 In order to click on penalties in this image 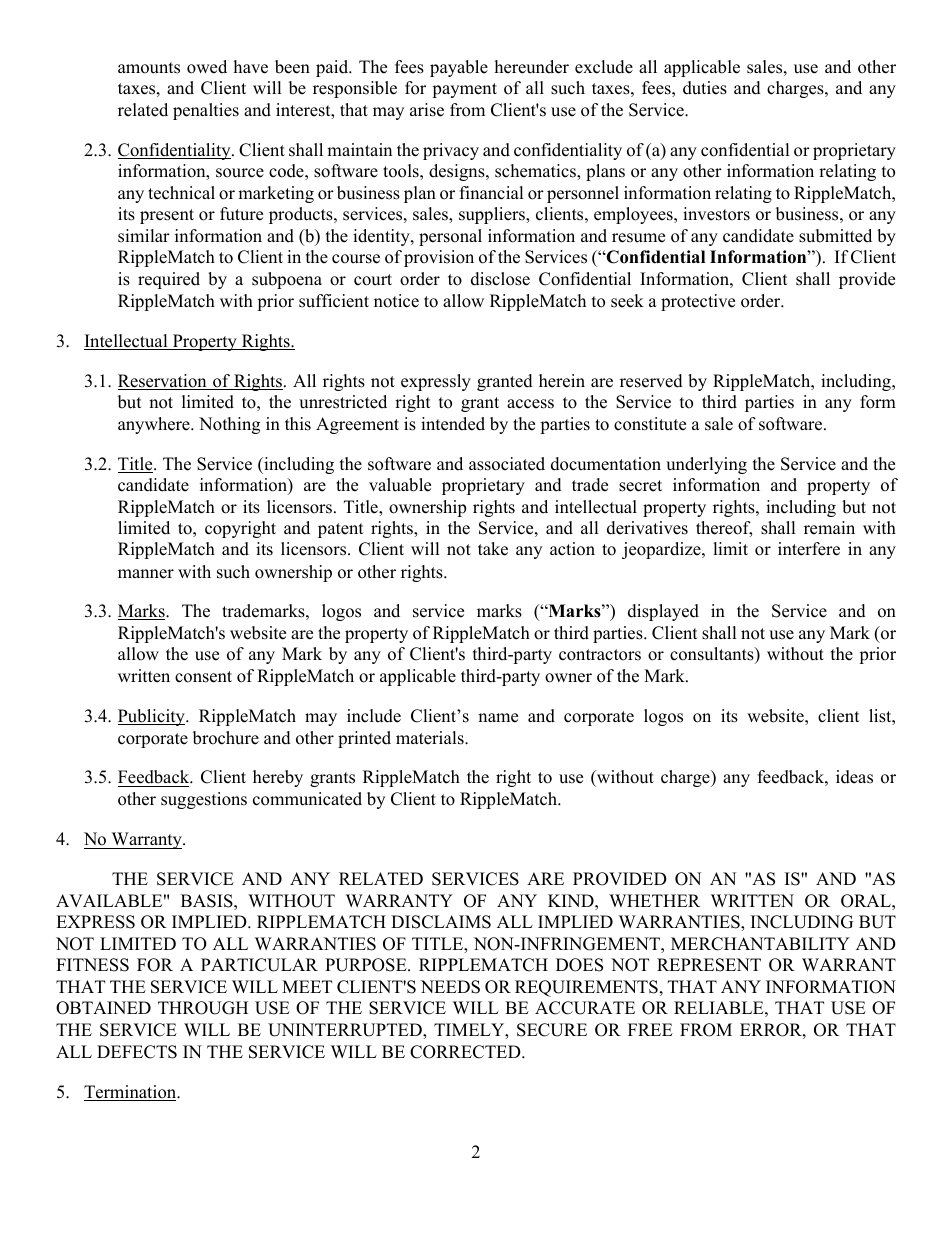, I will do `click(206, 111)`.
